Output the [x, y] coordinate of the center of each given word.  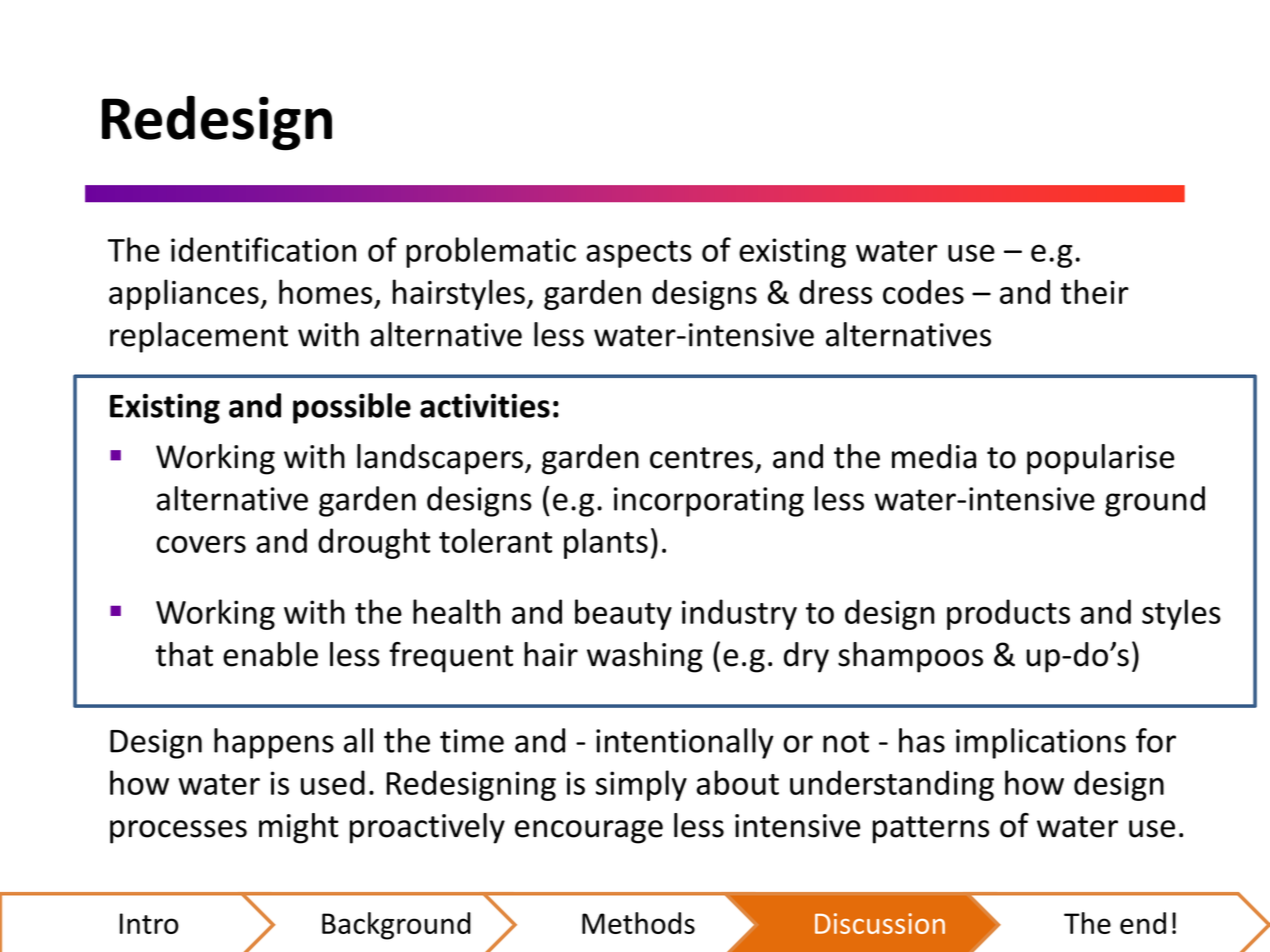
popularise [1100, 459]
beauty [623, 614]
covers [201, 544]
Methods [638, 923]
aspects [639, 254]
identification [263, 249]
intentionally [685, 743]
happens [274, 743]
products [1008, 614]
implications [1041, 743]
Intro [149, 923]
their [1095, 291]
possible [352, 408]
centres [701, 458]
